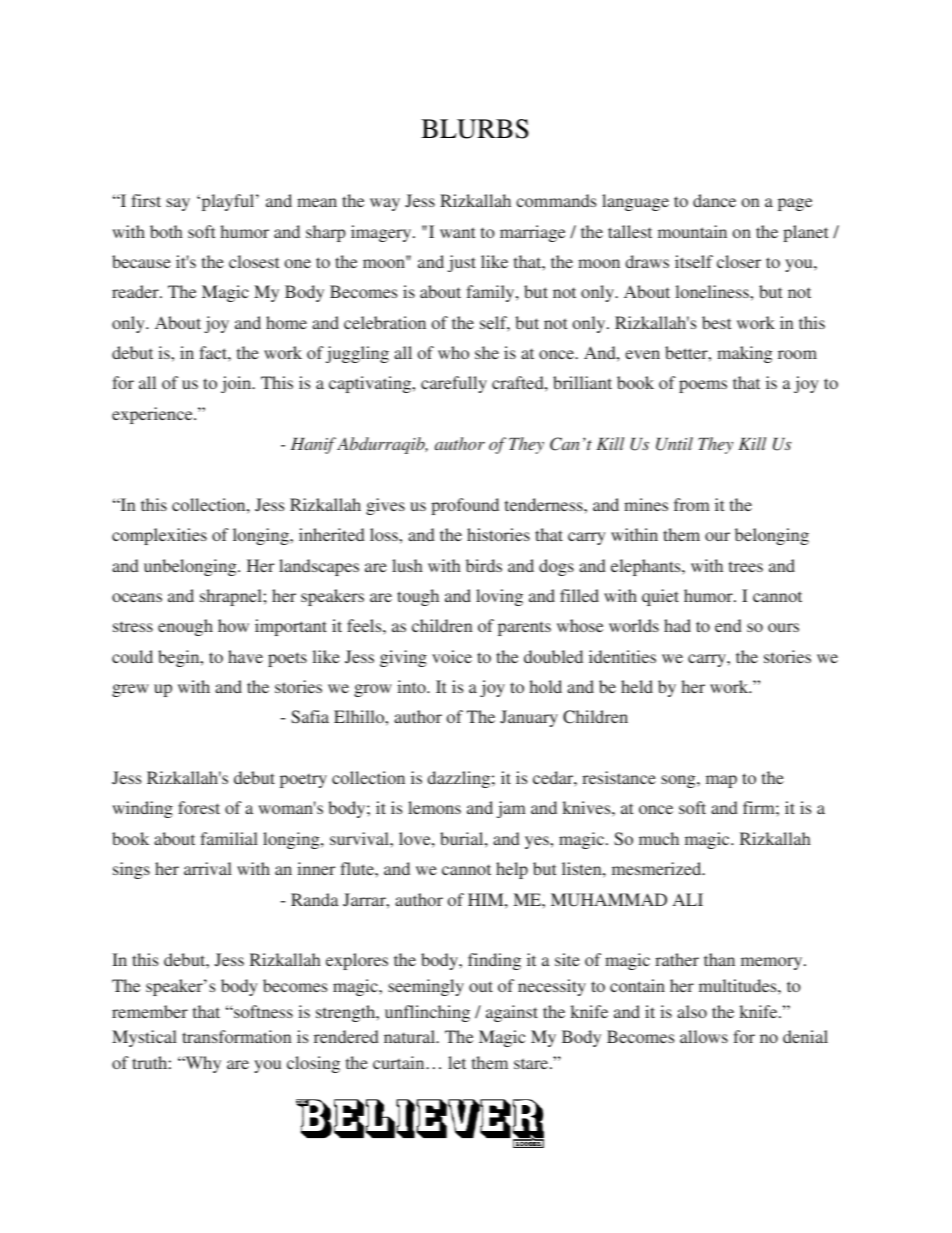  Describe the element at coordinates (716, 322) in the screenshot. I see `best` at that location.
